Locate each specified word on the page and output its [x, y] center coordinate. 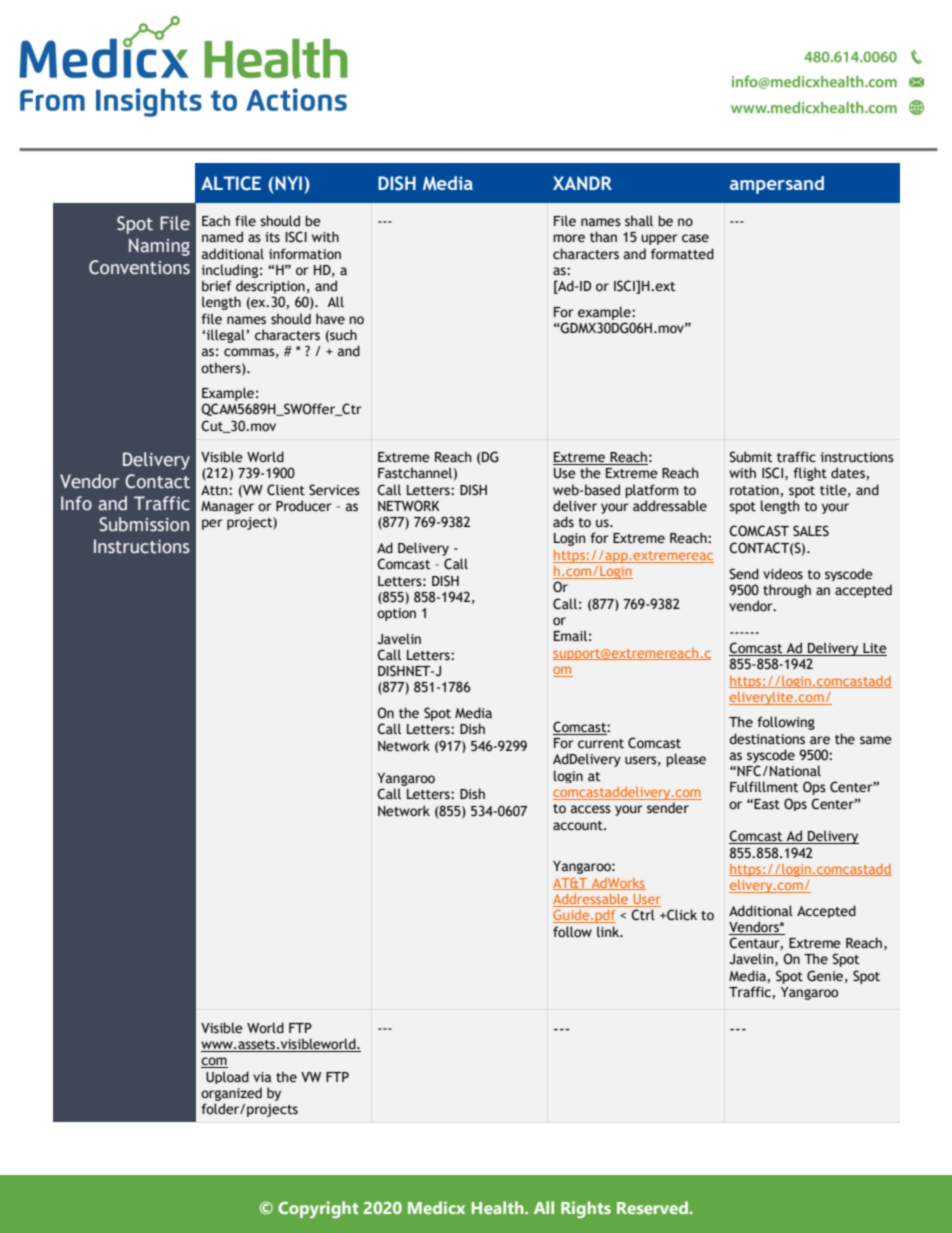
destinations [767, 739]
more [569, 238]
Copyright [318, 1209]
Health [498, 1207]
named [222, 237]
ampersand [777, 185]
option [396, 614]
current [601, 744]
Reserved [653, 1207]
